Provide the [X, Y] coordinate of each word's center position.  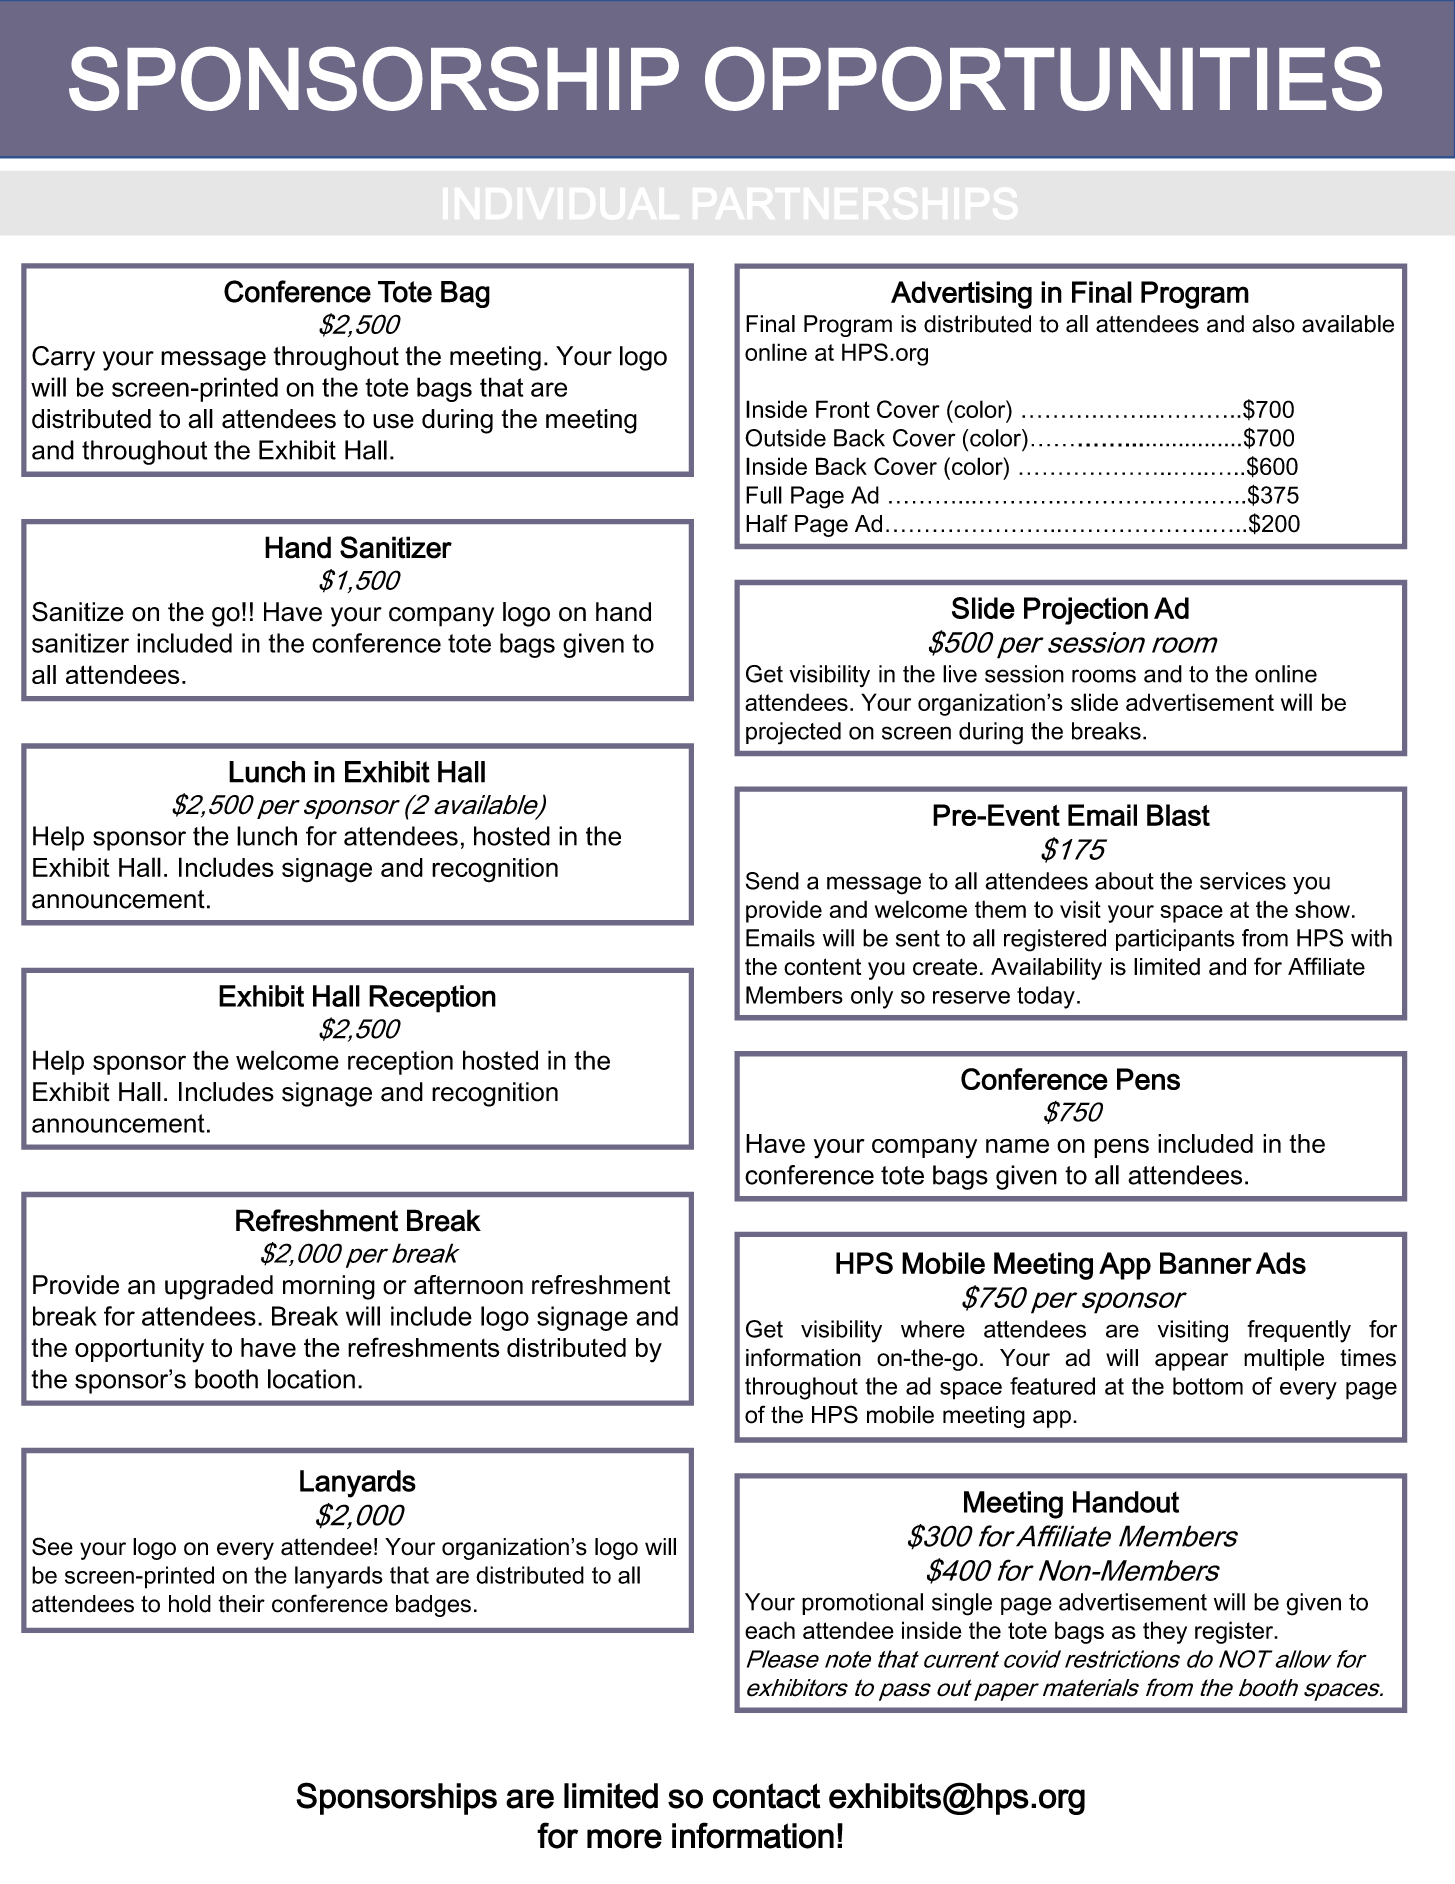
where [933, 1329]
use [393, 421]
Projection [1086, 611]
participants [1175, 940]
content [822, 967]
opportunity [139, 1350]
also [1273, 324]
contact [767, 1796]
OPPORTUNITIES [1043, 79]
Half [767, 523]
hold [190, 1604]
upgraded [219, 1287]
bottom [1208, 1386]
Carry [63, 358]
